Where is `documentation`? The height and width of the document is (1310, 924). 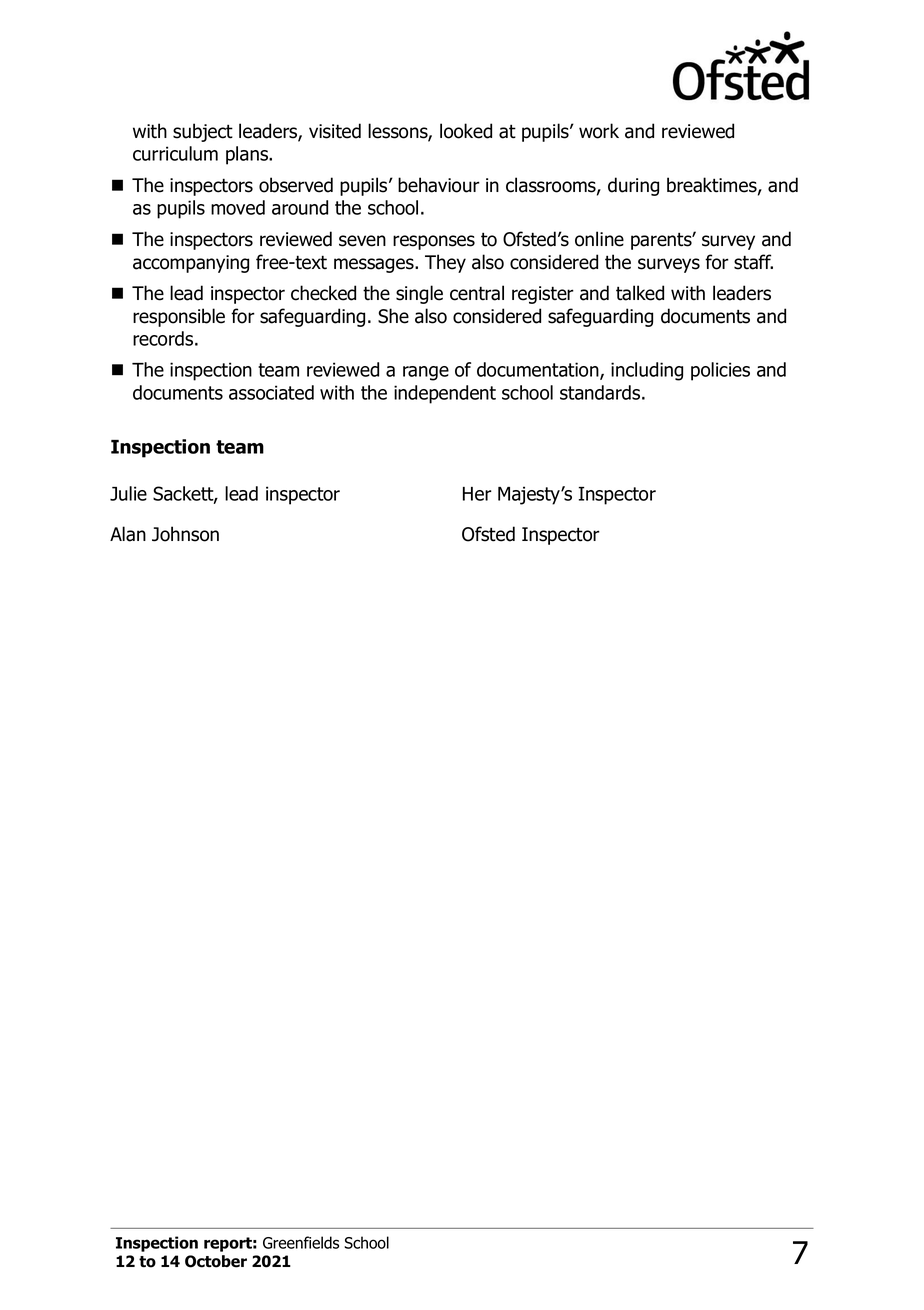
documentation is located at coordinates (539, 371).
